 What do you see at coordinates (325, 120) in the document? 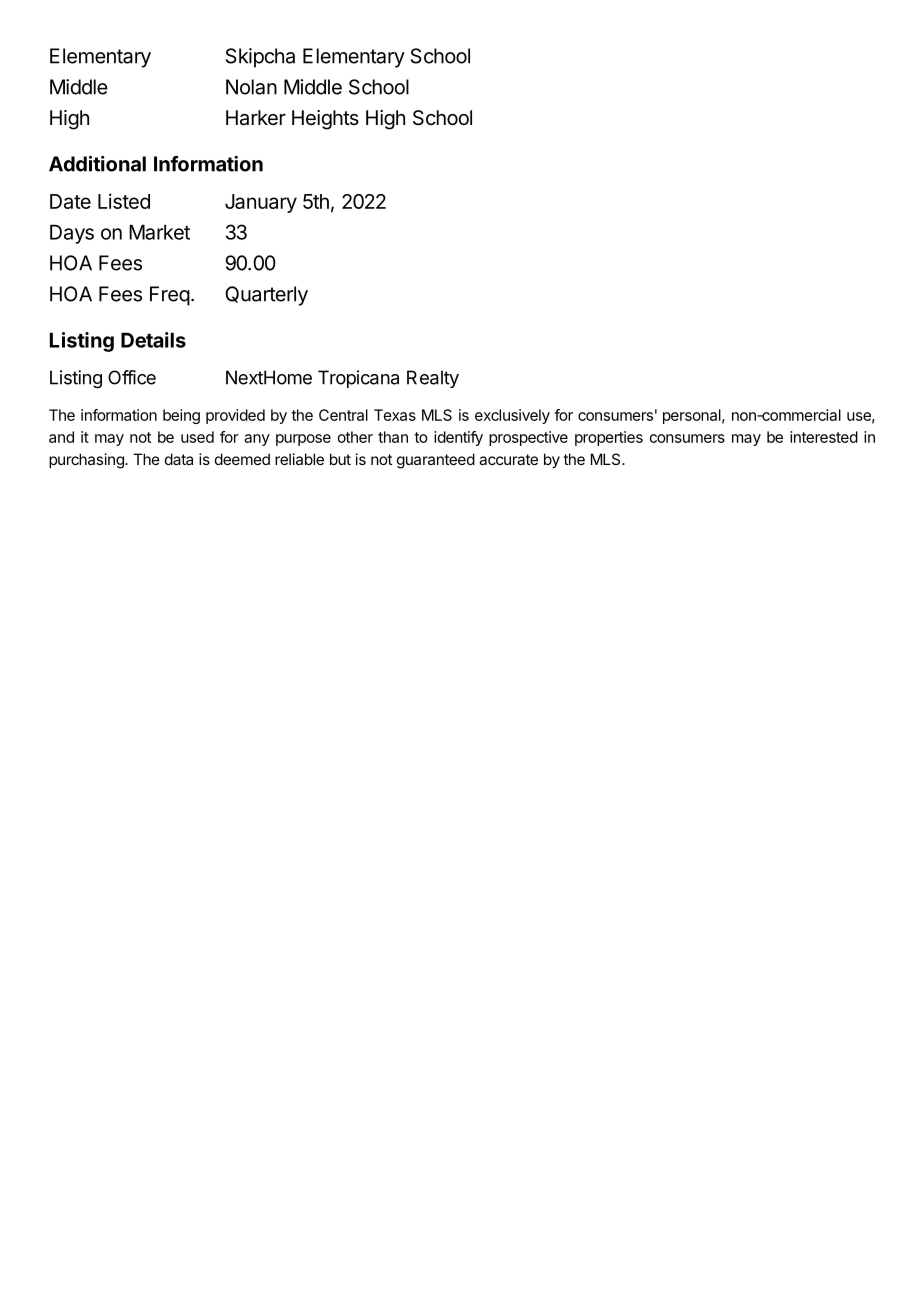
I see `Heights` at bounding box center [325, 120].
